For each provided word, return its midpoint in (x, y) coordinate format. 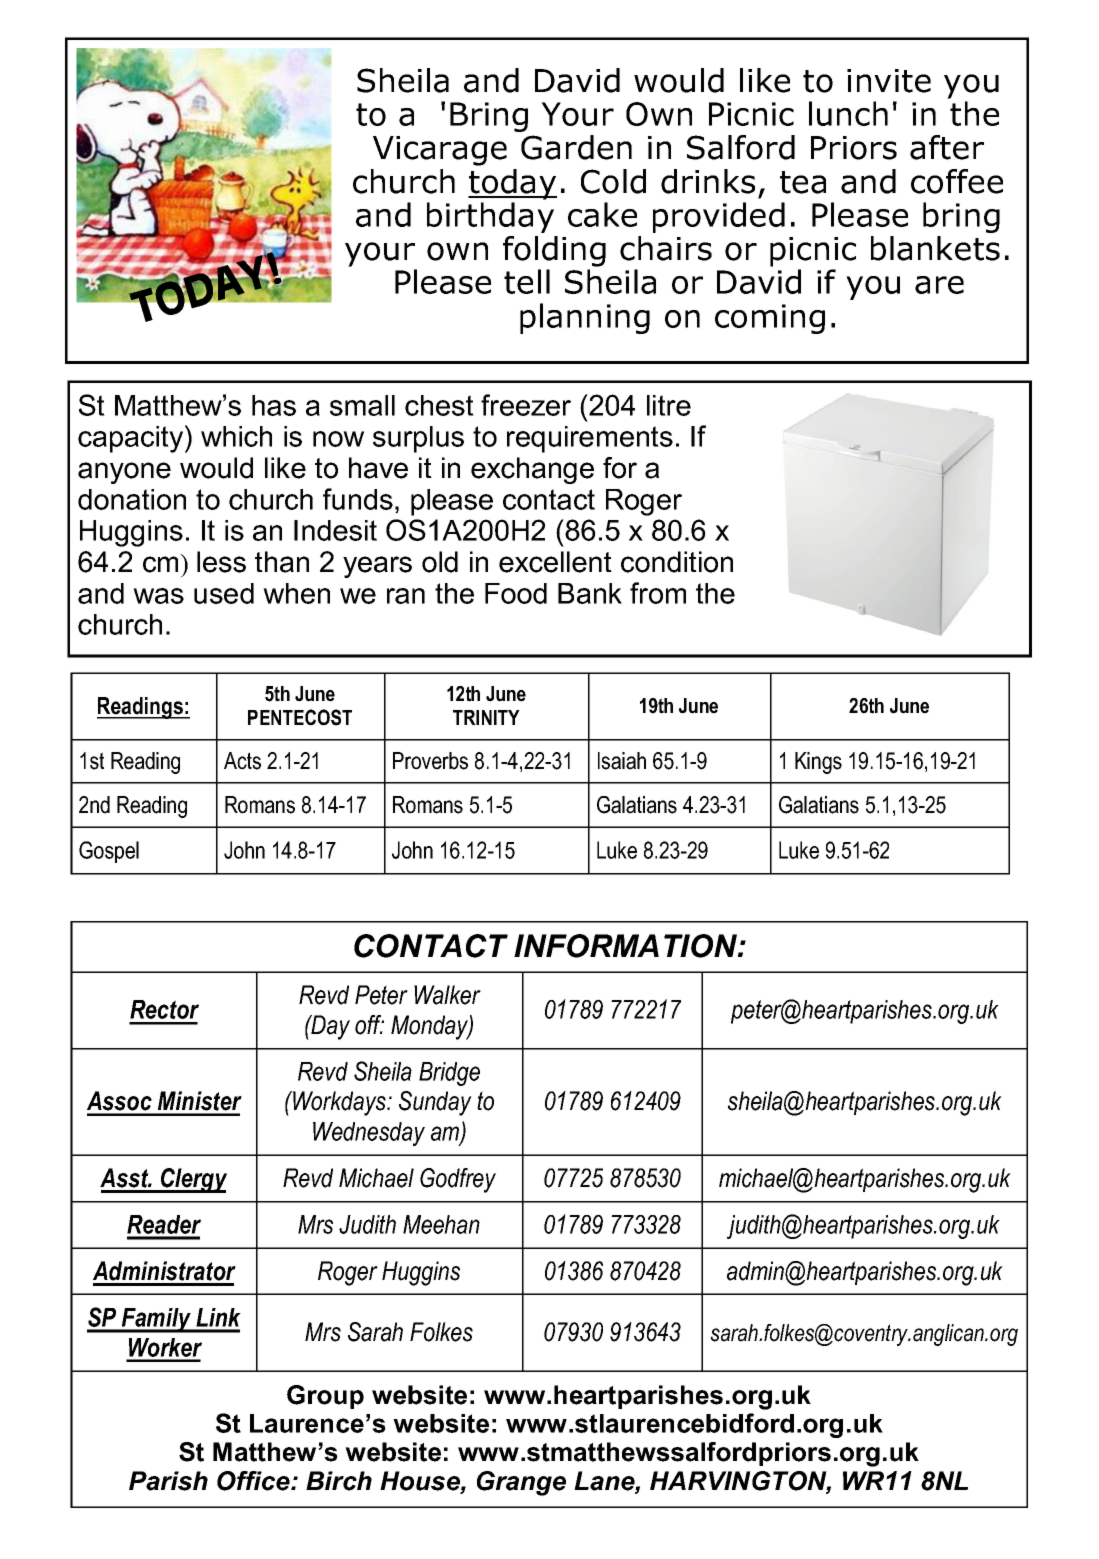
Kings (818, 763)
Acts (242, 761)
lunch (848, 113)
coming (770, 319)
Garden (576, 147)
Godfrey (458, 1180)
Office (254, 1481)
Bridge (449, 1074)
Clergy (193, 1180)
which (236, 436)
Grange (521, 1483)
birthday (490, 217)
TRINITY (486, 717)
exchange (532, 470)
